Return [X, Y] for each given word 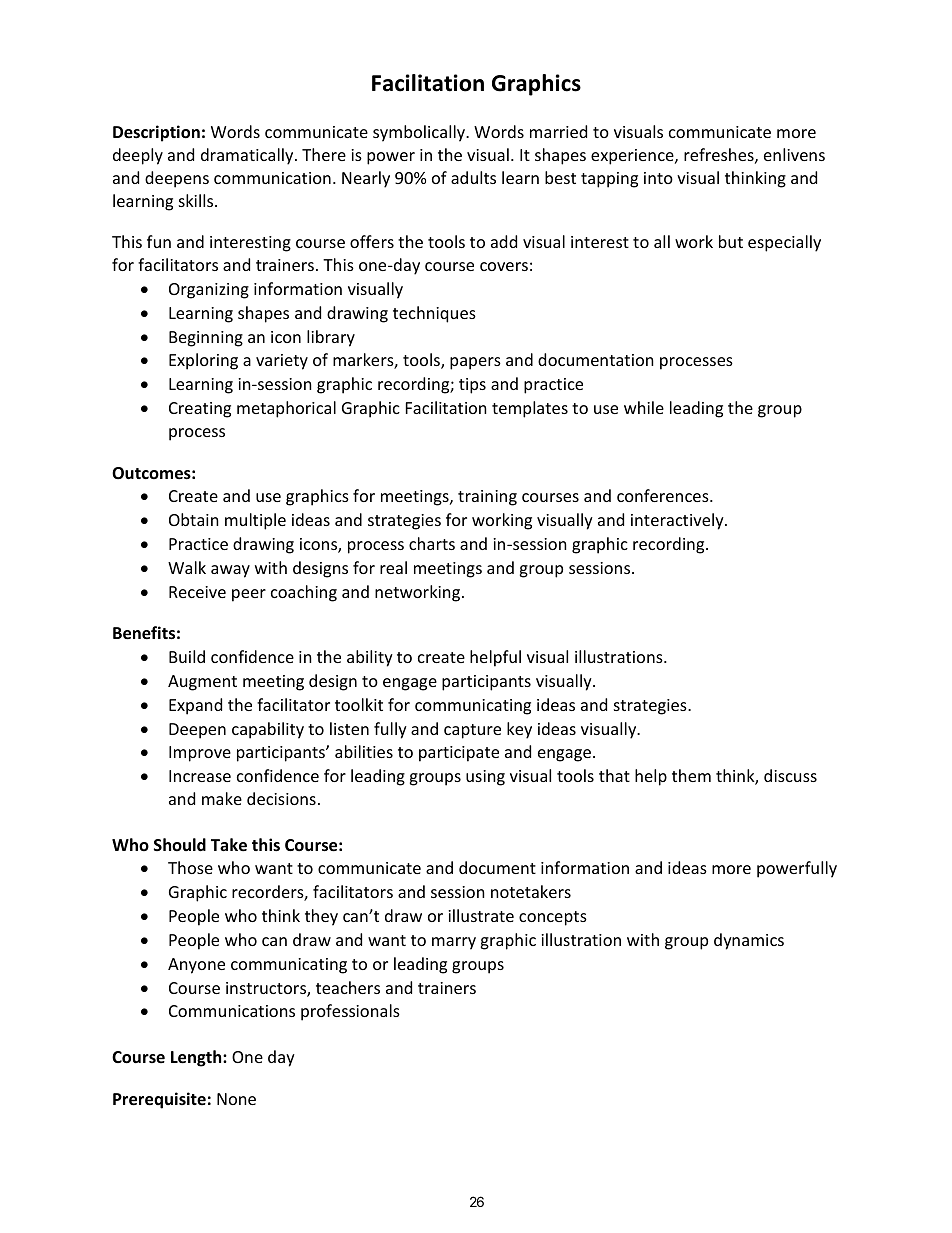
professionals [350, 1012]
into [658, 178]
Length [197, 1058]
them [691, 775]
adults [473, 177]
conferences [664, 495]
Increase [200, 776]
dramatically [248, 156]
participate [459, 754]
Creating [200, 410]
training [487, 498]
